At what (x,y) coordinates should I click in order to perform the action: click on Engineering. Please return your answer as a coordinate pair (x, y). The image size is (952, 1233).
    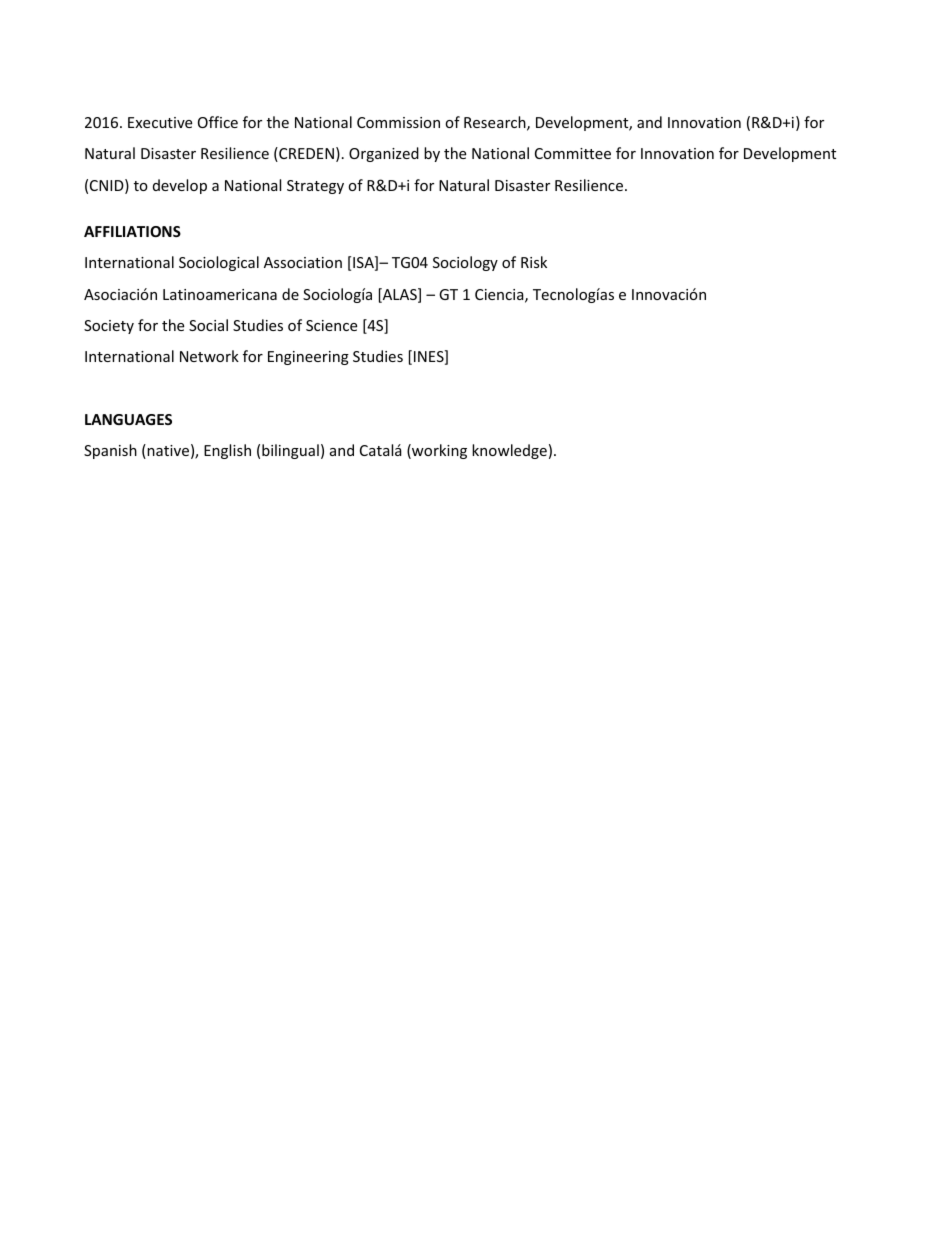
    Looking at the image, I should click on (308, 358).
